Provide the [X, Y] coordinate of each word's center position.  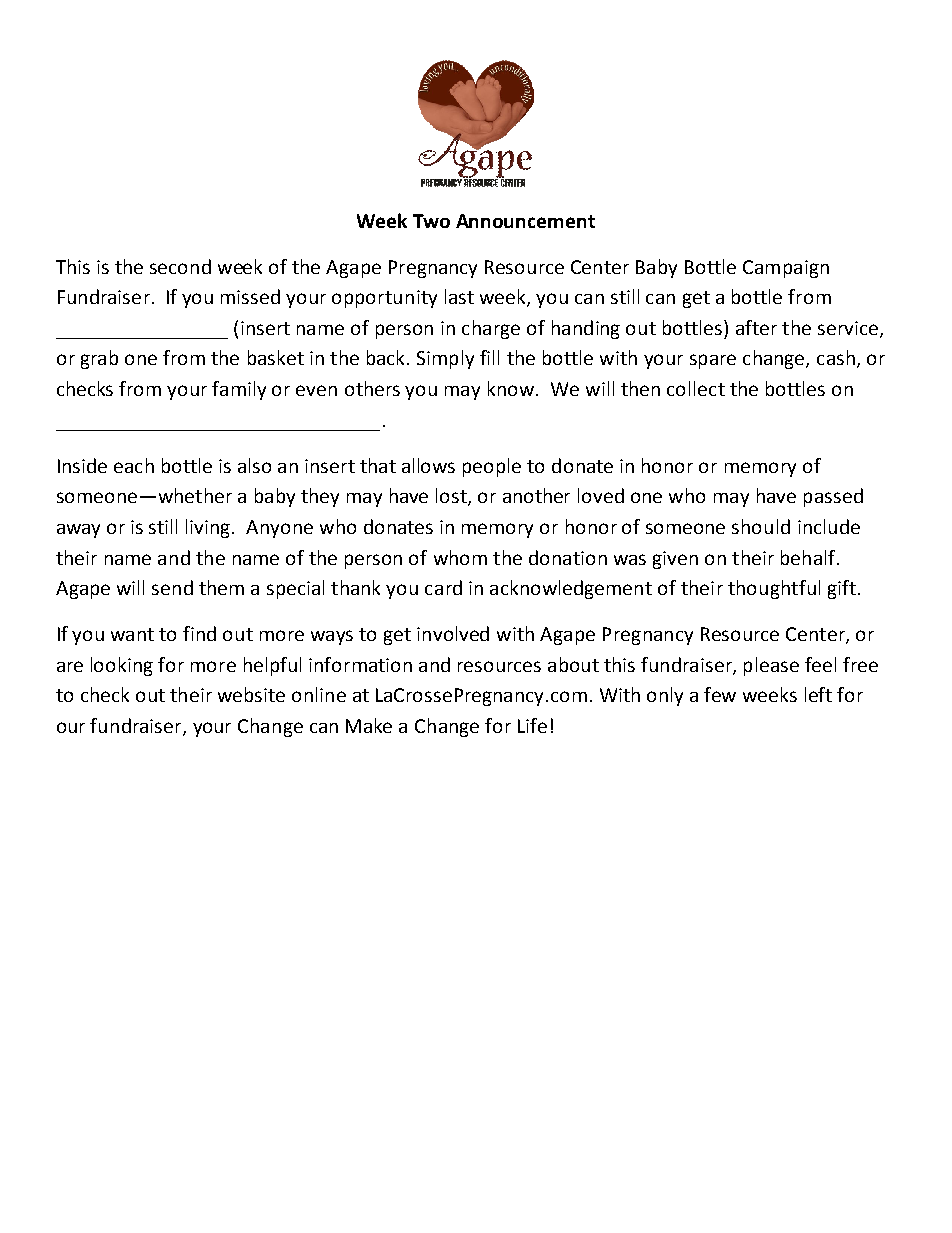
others [372, 388]
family [239, 390]
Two [431, 221]
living [209, 528]
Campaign [786, 269]
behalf [809, 557]
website [251, 694]
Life [532, 725]
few [720, 694]
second [180, 266]
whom [460, 557]
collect [696, 388]
